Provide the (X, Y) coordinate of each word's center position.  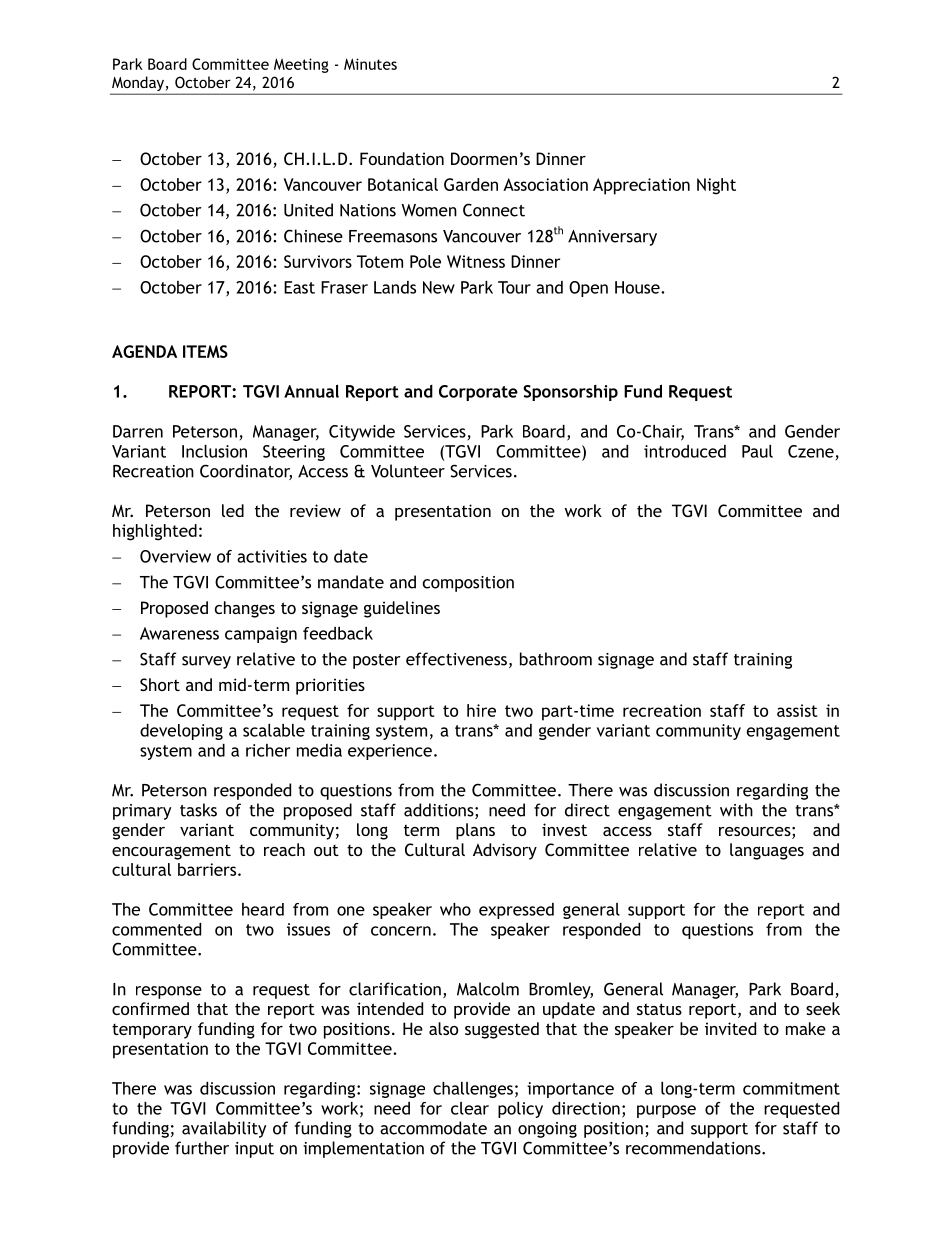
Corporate (478, 393)
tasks (198, 810)
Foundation (402, 158)
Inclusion (214, 451)
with (736, 810)
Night (716, 186)
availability (224, 1129)
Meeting (301, 65)
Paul (757, 451)
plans (475, 831)
